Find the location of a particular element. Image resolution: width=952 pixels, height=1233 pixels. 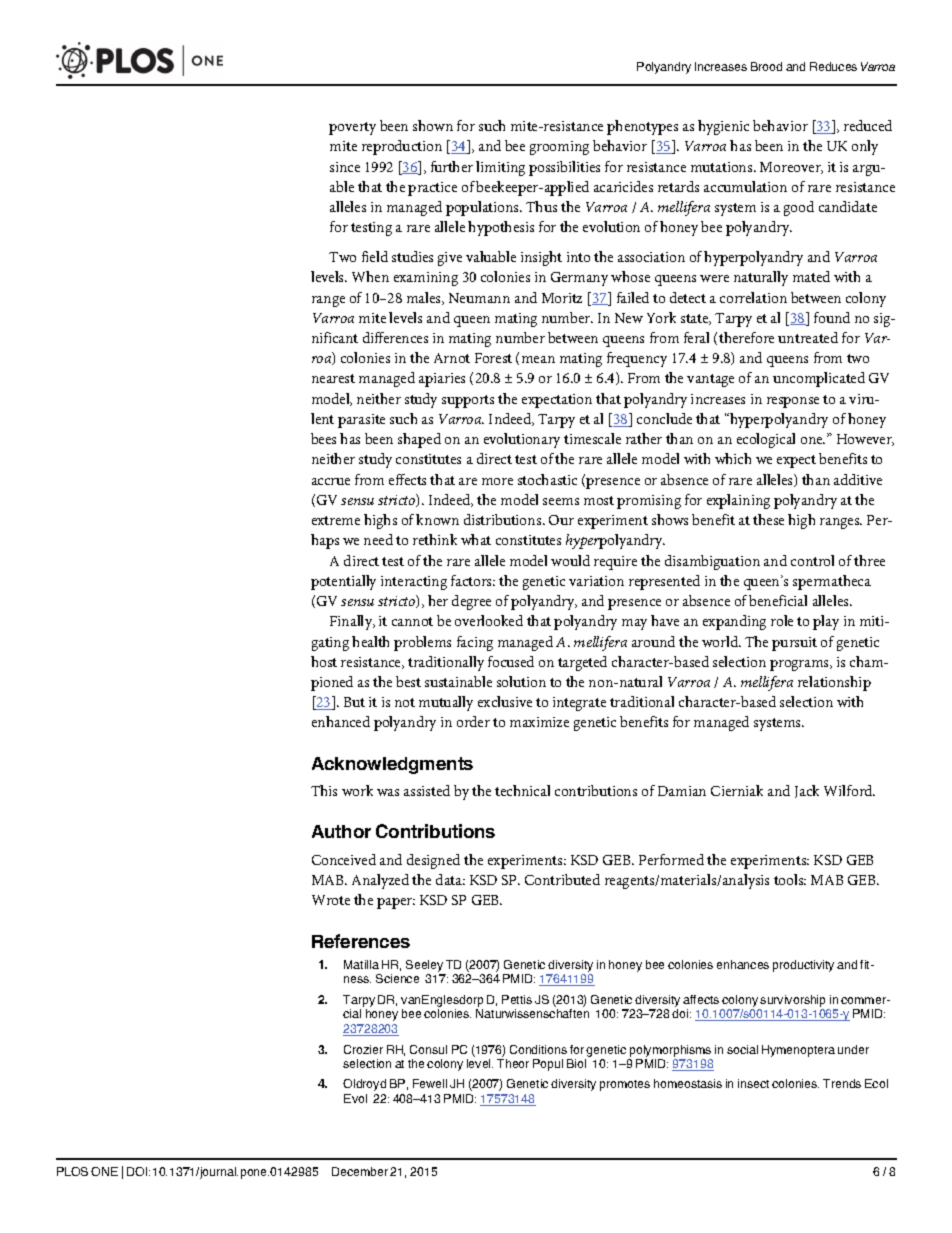

bees is located at coordinates (323, 438).
